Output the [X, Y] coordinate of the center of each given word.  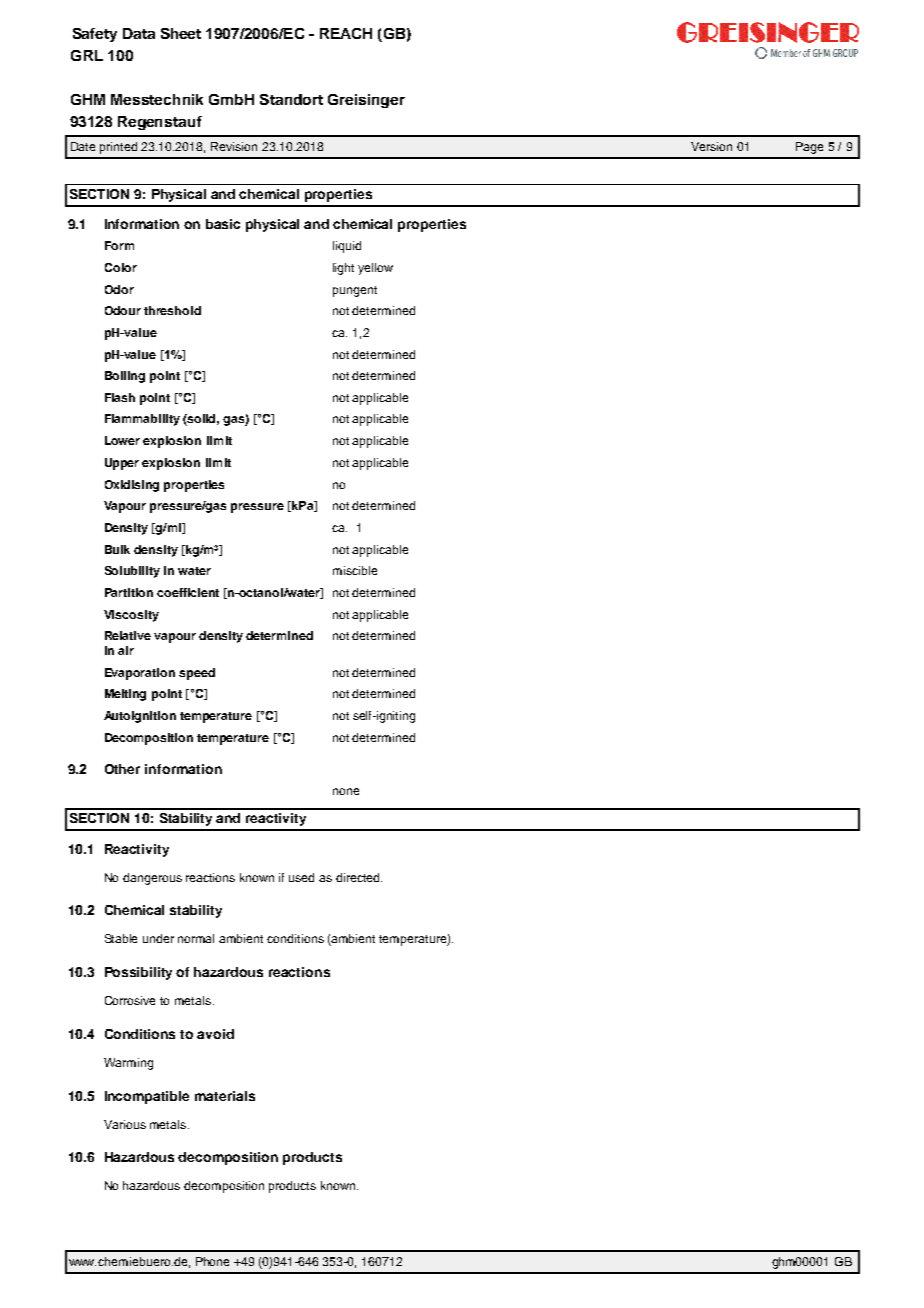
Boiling [125, 377]
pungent [355, 291]
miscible [355, 570]
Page [809, 148]
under [158, 938]
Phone [212, 1261]
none [346, 791]
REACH [346, 33]
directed [359, 877]
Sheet [181, 33]
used [301, 877]
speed [197, 674]
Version [711, 146]
